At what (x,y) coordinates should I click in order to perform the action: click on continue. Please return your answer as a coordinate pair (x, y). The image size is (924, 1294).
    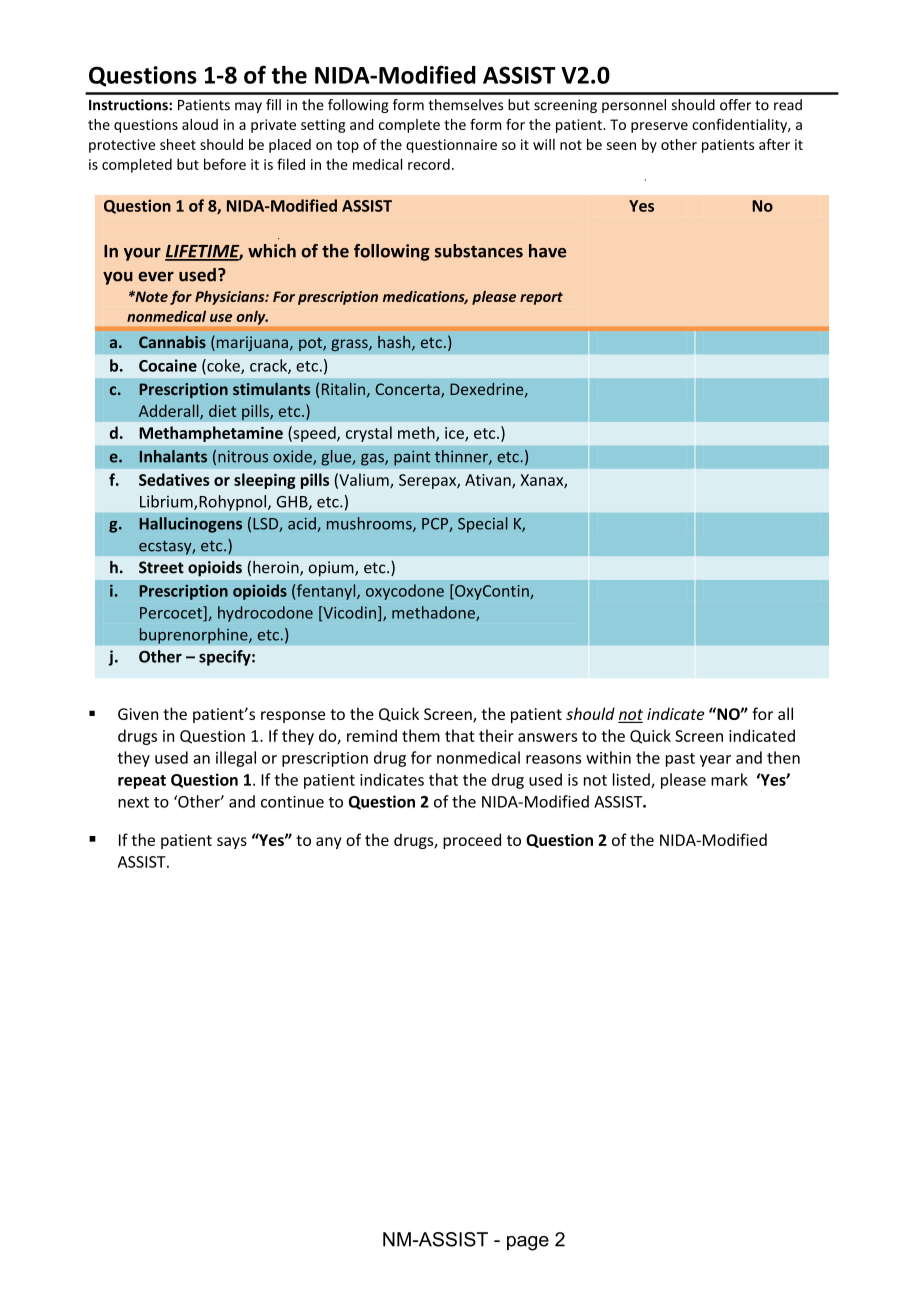
    Looking at the image, I should click on (292, 802).
